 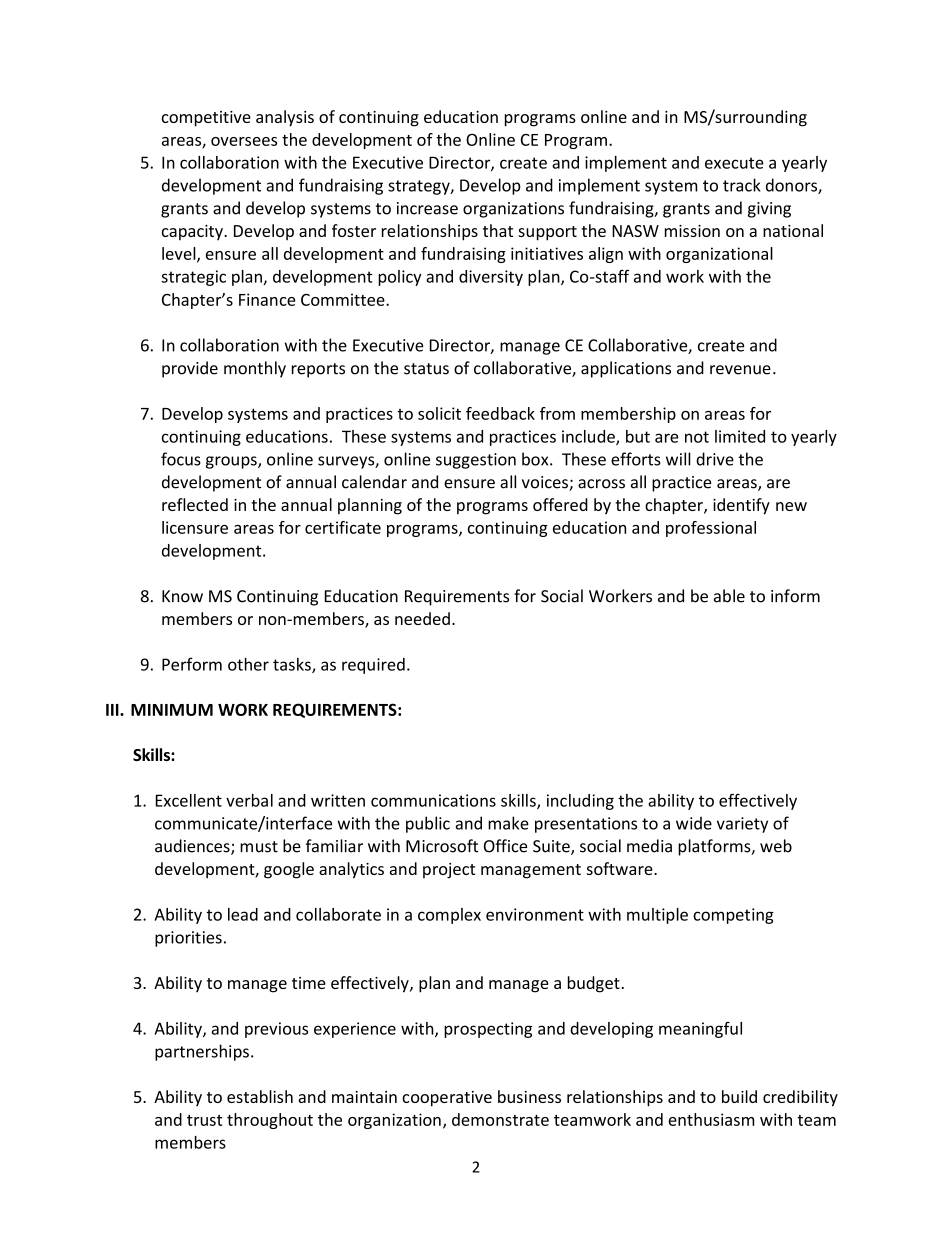 I want to click on needed, so click(x=422, y=618).
